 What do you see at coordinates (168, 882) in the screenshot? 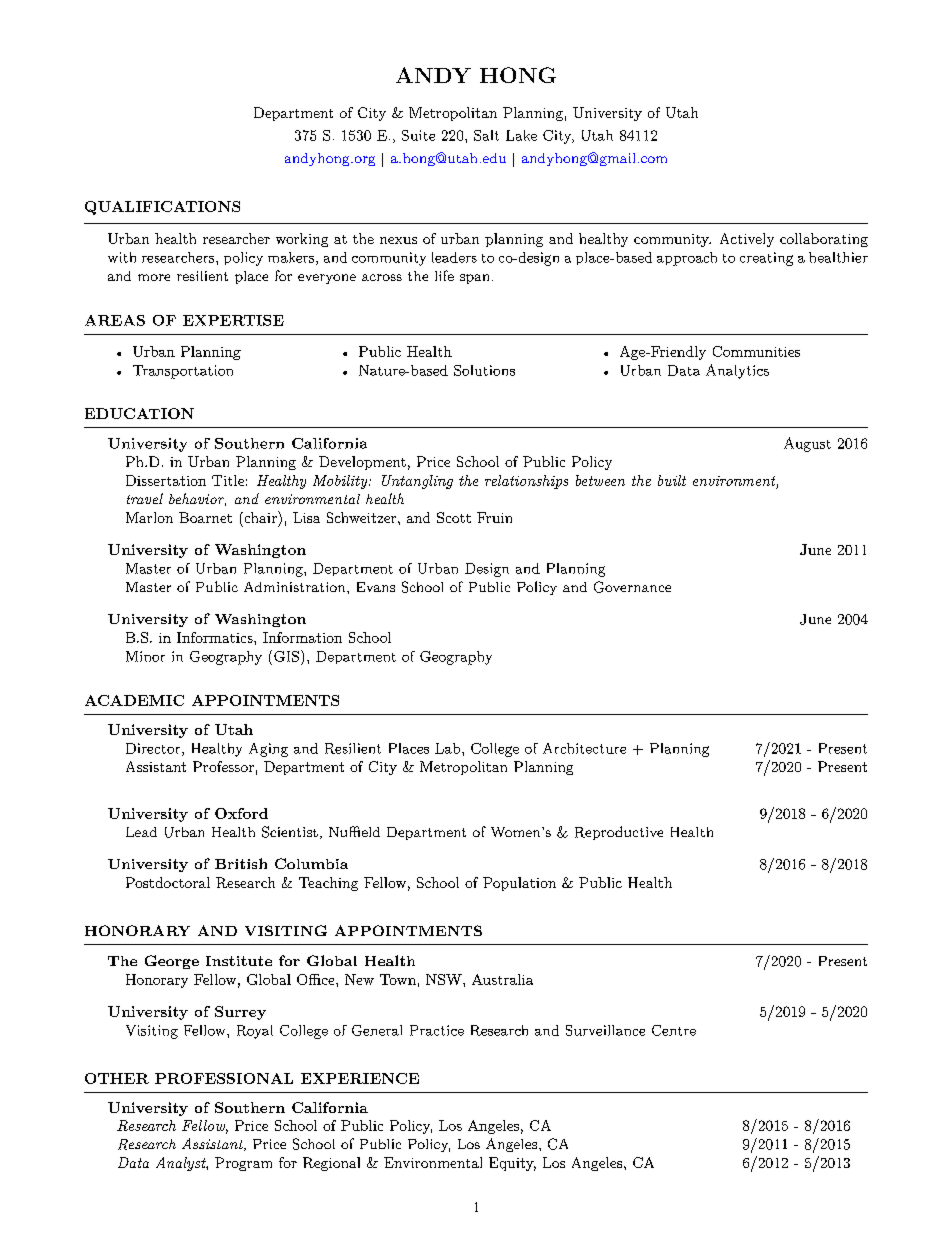
I see `Postdoctoral` at bounding box center [168, 882].
